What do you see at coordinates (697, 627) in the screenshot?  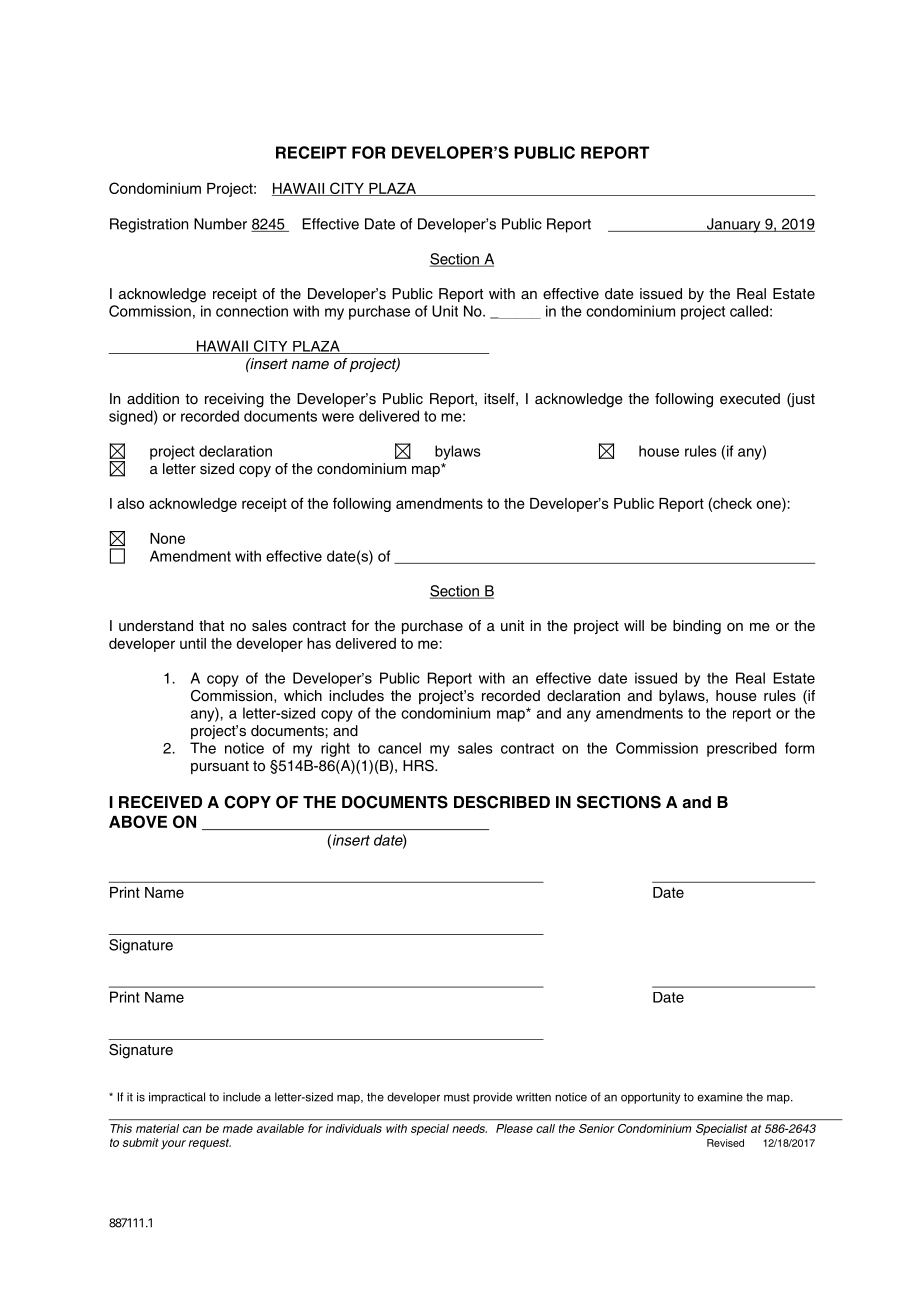 I see `binding` at bounding box center [697, 627].
